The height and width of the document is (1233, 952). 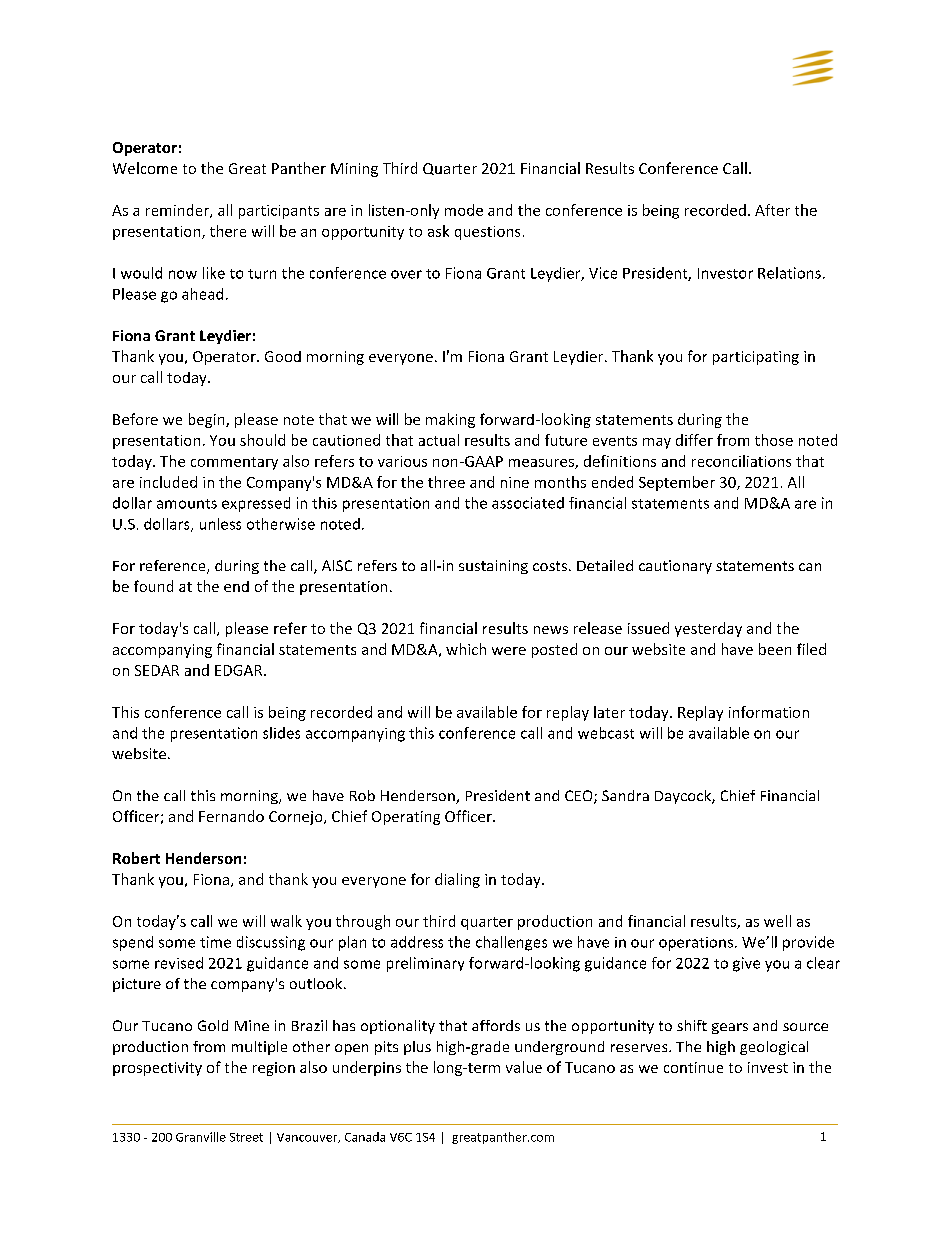 What do you see at coordinates (240, 670) in the document?
I see `EDGAR` at bounding box center [240, 670].
